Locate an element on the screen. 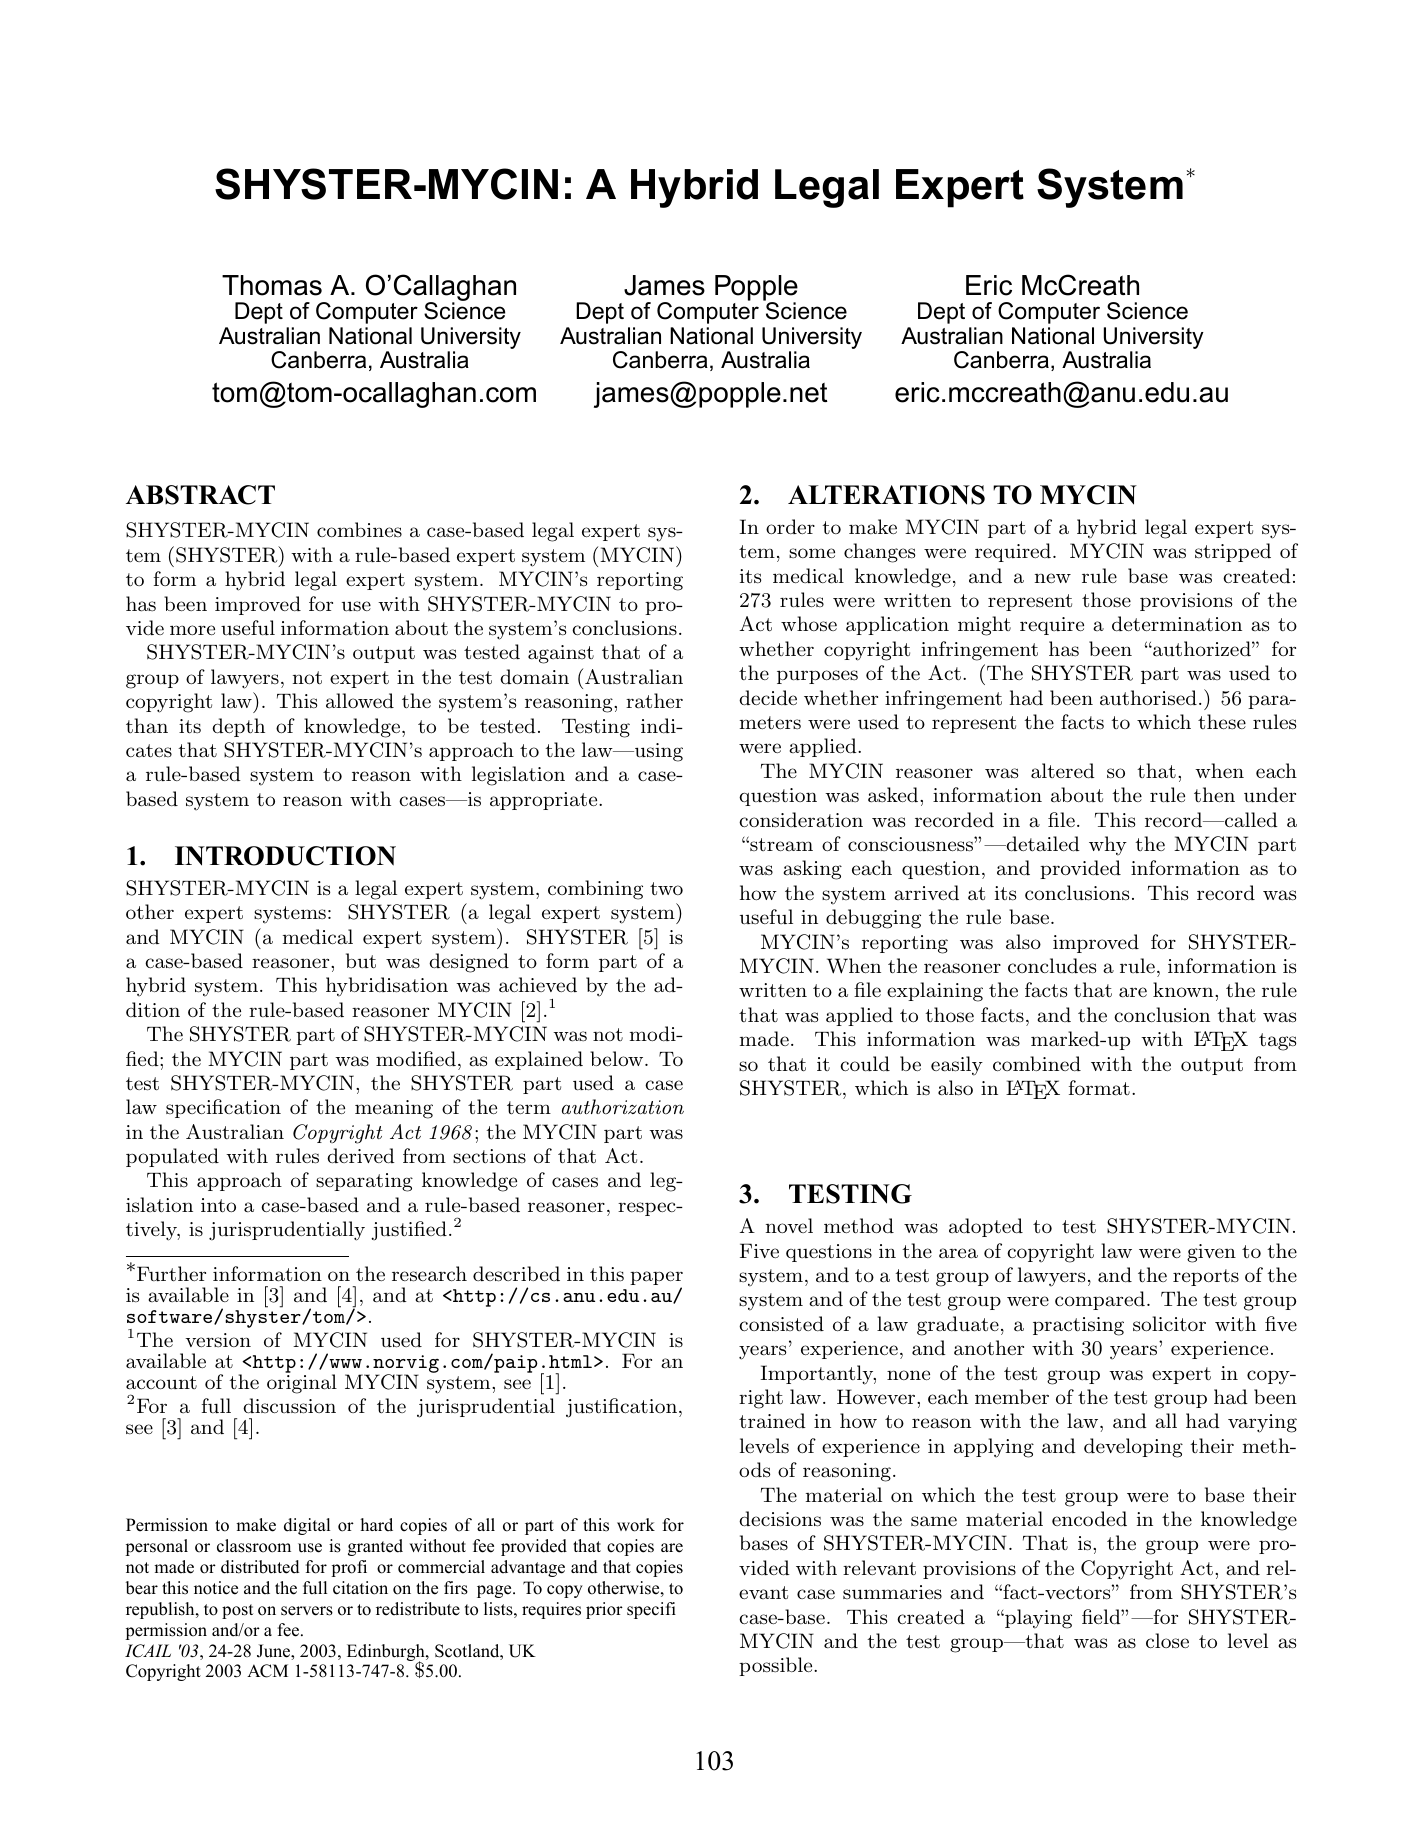  whose is located at coordinates (809, 624).
